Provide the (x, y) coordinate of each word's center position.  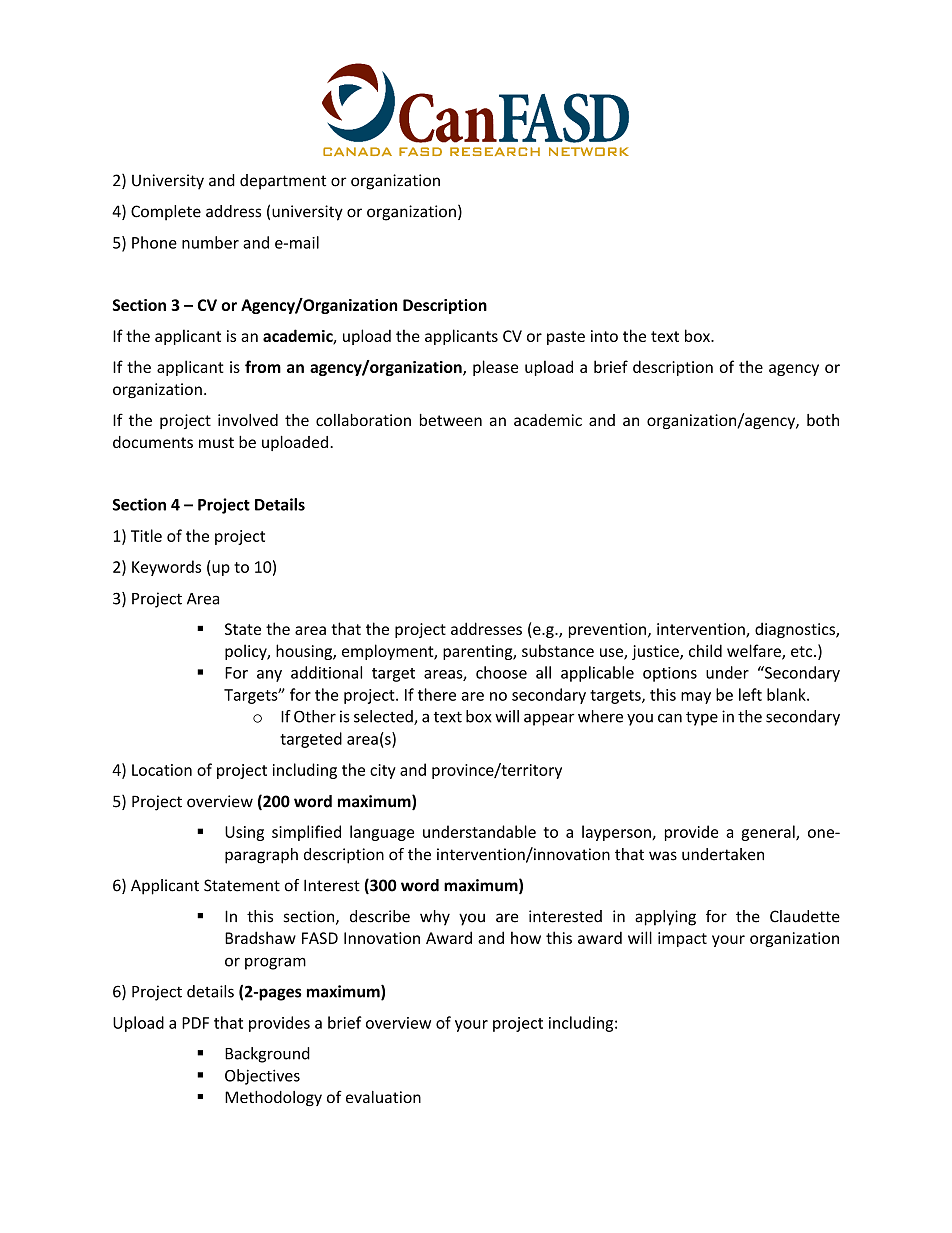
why (435, 918)
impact (682, 939)
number (210, 242)
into (604, 336)
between (451, 420)
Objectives (262, 1077)
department (283, 182)
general (769, 833)
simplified (306, 833)
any (269, 676)
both (823, 420)
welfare (755, 651)
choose (501, 672)
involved (248, 420)
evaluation (383, 1097)
